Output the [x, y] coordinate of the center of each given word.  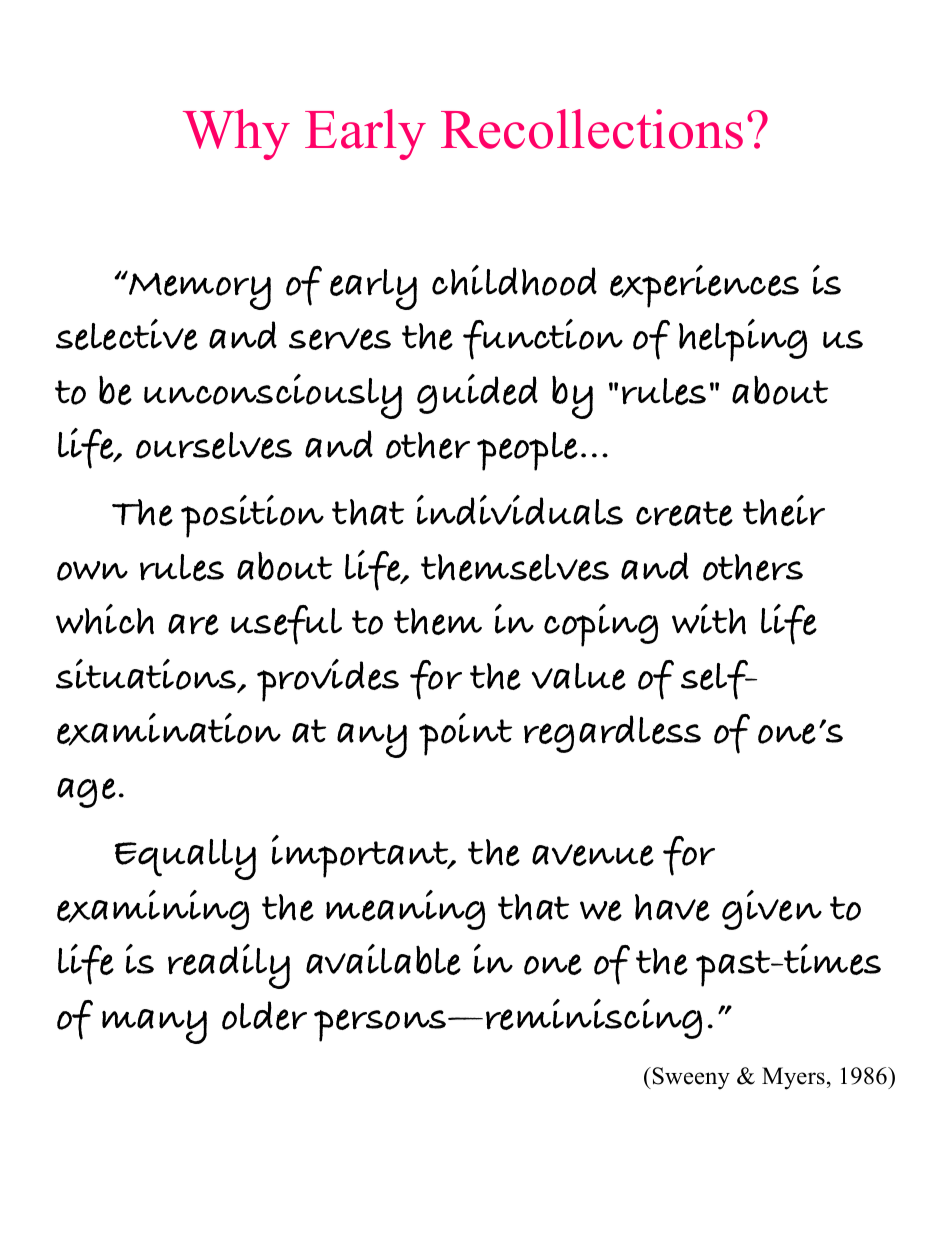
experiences [704, 286]
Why [236, 134]
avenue [593, 855]
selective [127, 334]
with [709, 619]
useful [286, 625]
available [383, 959]
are [193, 624]
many [154, 1026]
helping [743, 340]
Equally [185, 859]
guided [477, 394]
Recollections [592, 129]
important [361, 856]
